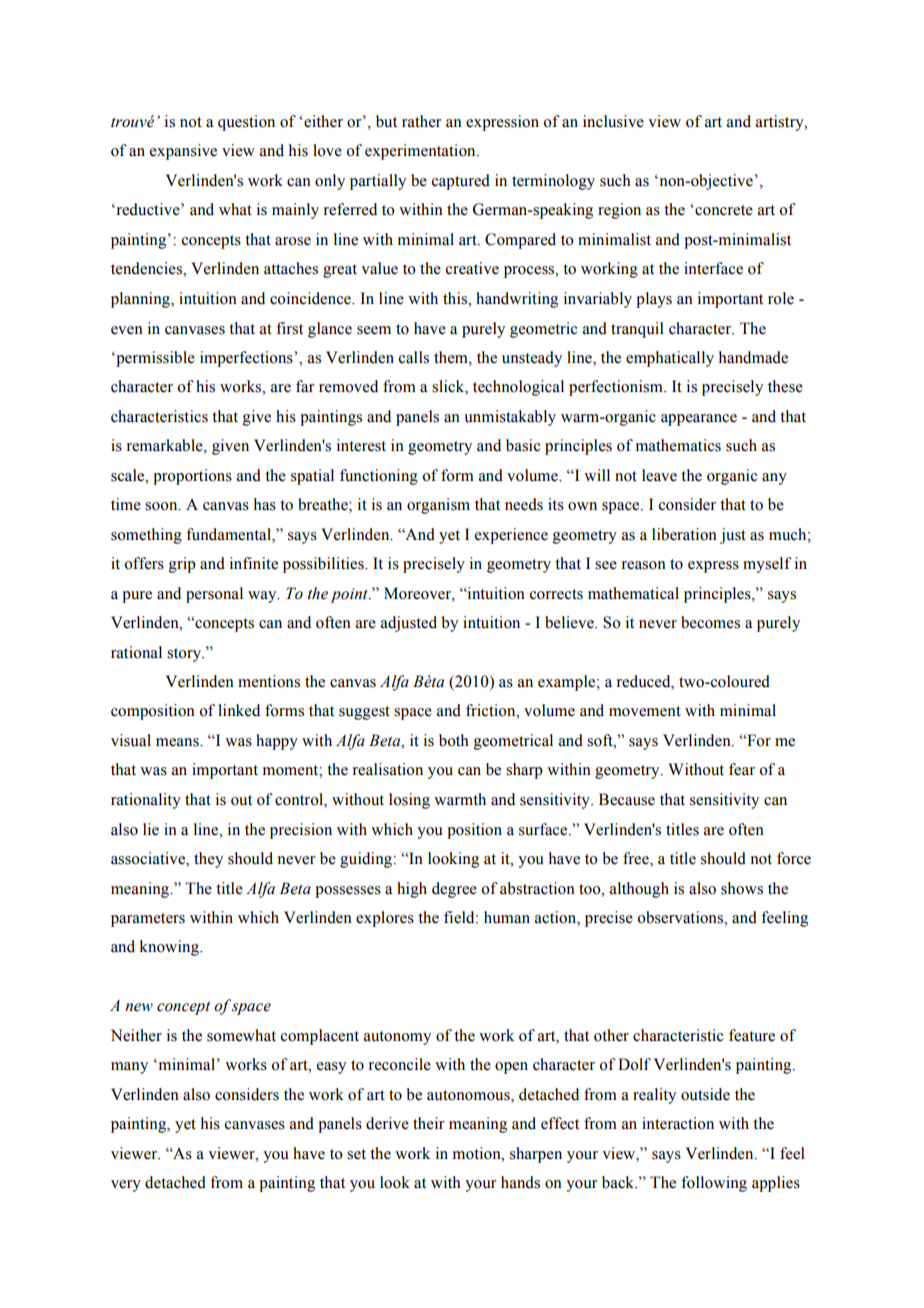  Describe the element at coordinates (461, 182) in the screenshot. I see `captured` at that location.
